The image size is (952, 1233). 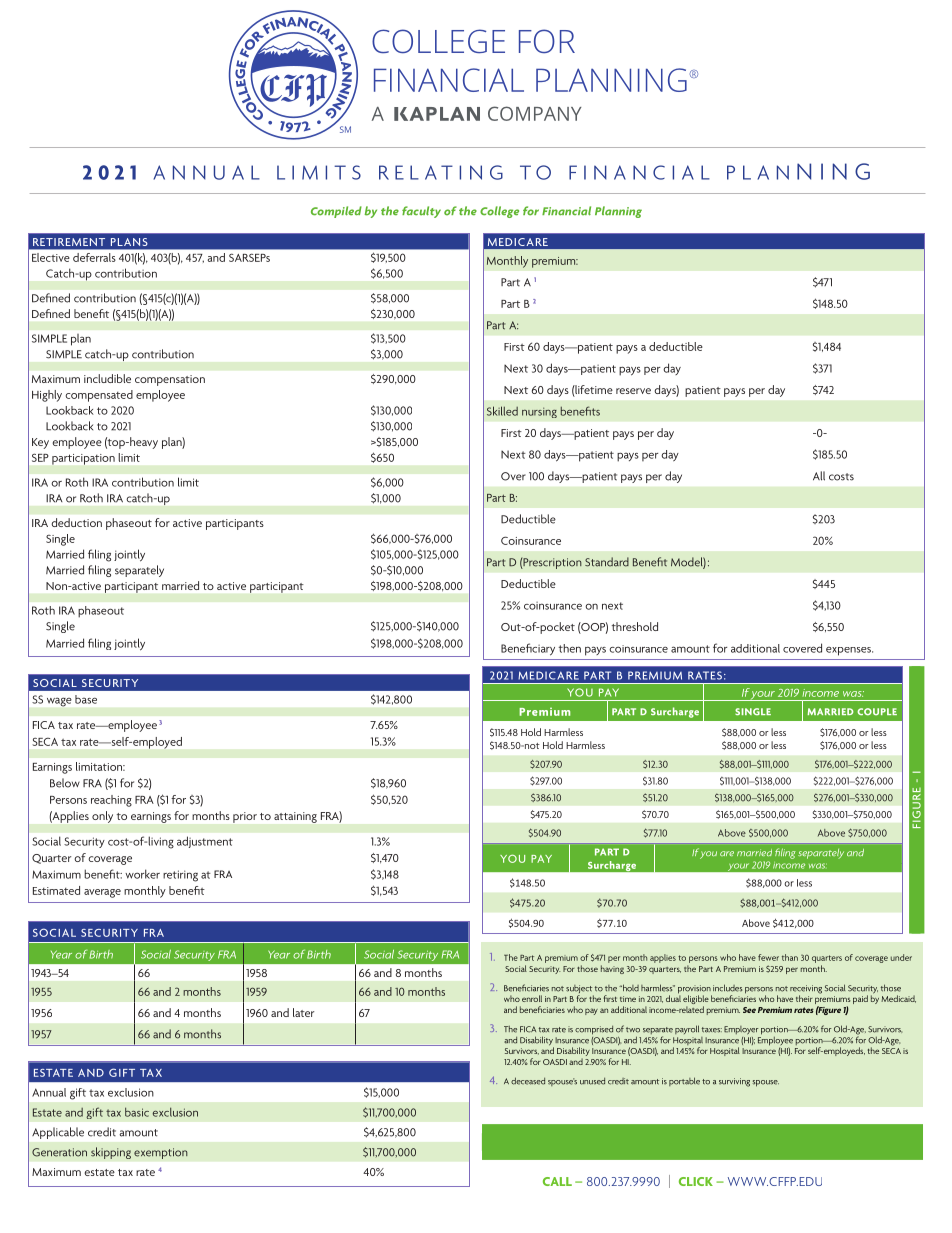 What do you see at coordinates (790, 957) in the image?
I see `than` at bounding box center [790, 957].
